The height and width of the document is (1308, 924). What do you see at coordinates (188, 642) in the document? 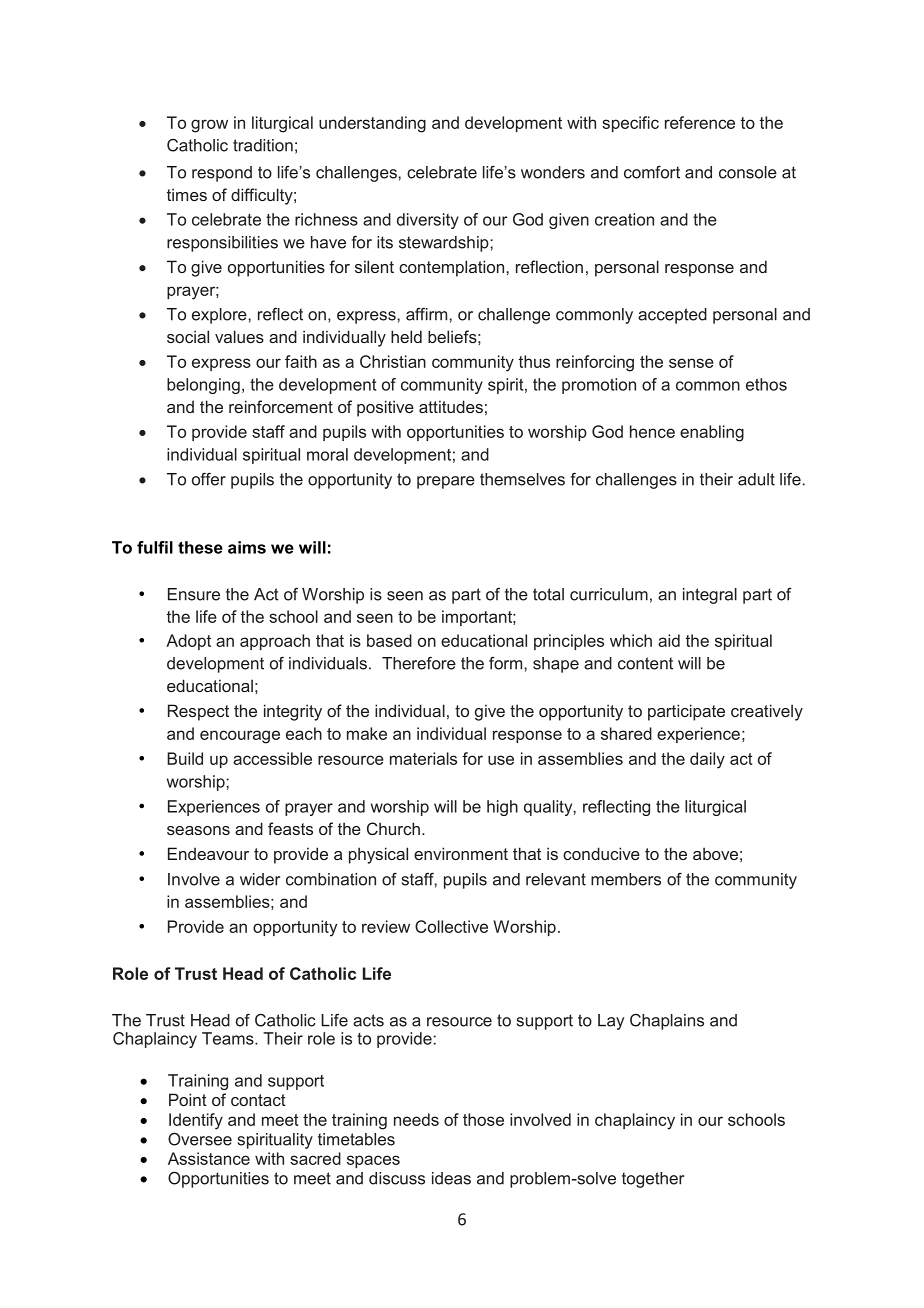
I see `Adopt` at bounding box center [188, 642].
